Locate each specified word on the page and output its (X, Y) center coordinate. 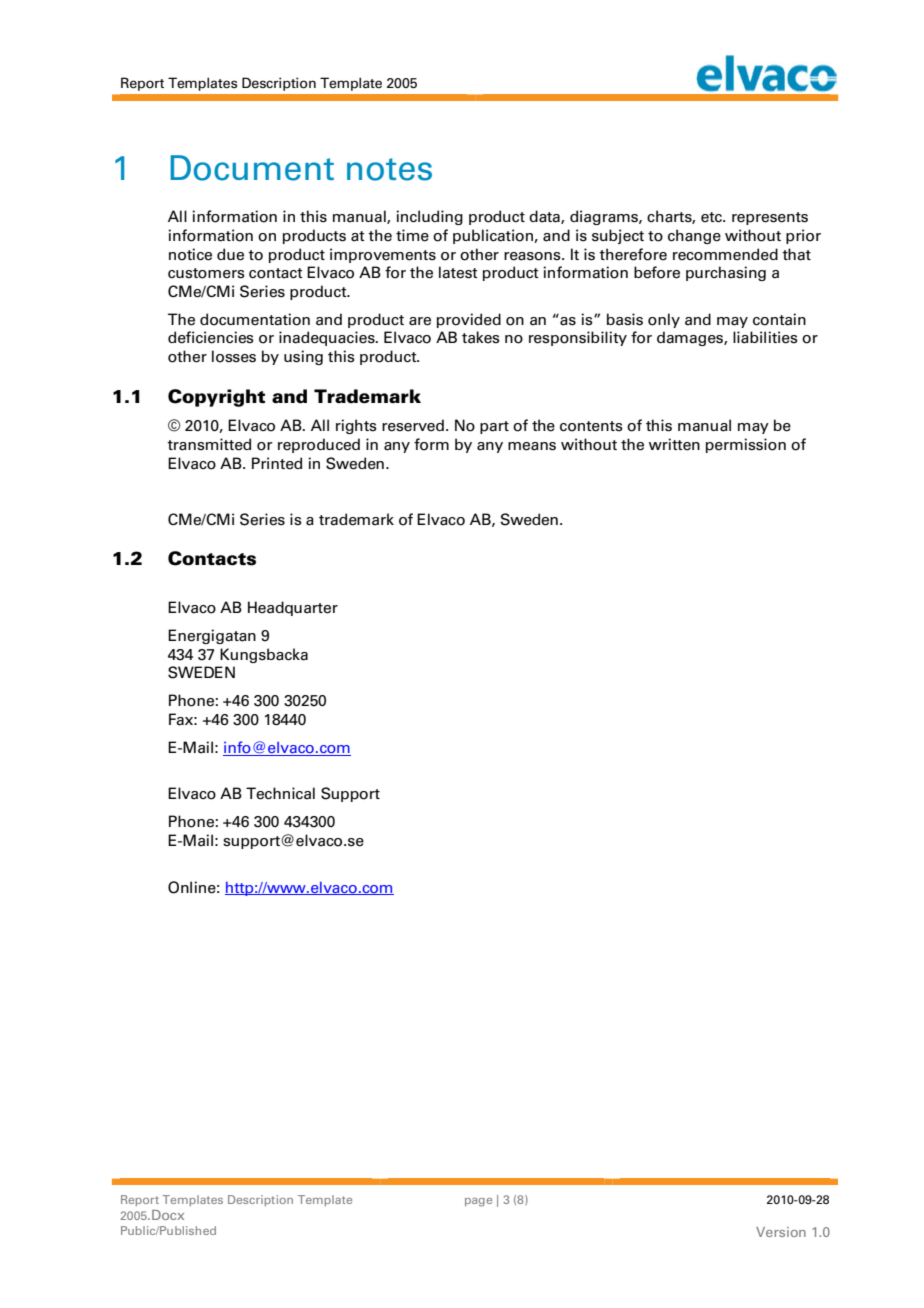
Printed (277, 463)
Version (781, 1232)
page (478, 1202)
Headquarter (293, 608)
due (230, 254)
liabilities (765, 337)
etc (713, 217)
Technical (280, 793)
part (494, 427)
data (545, 217)
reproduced (319, 445)
